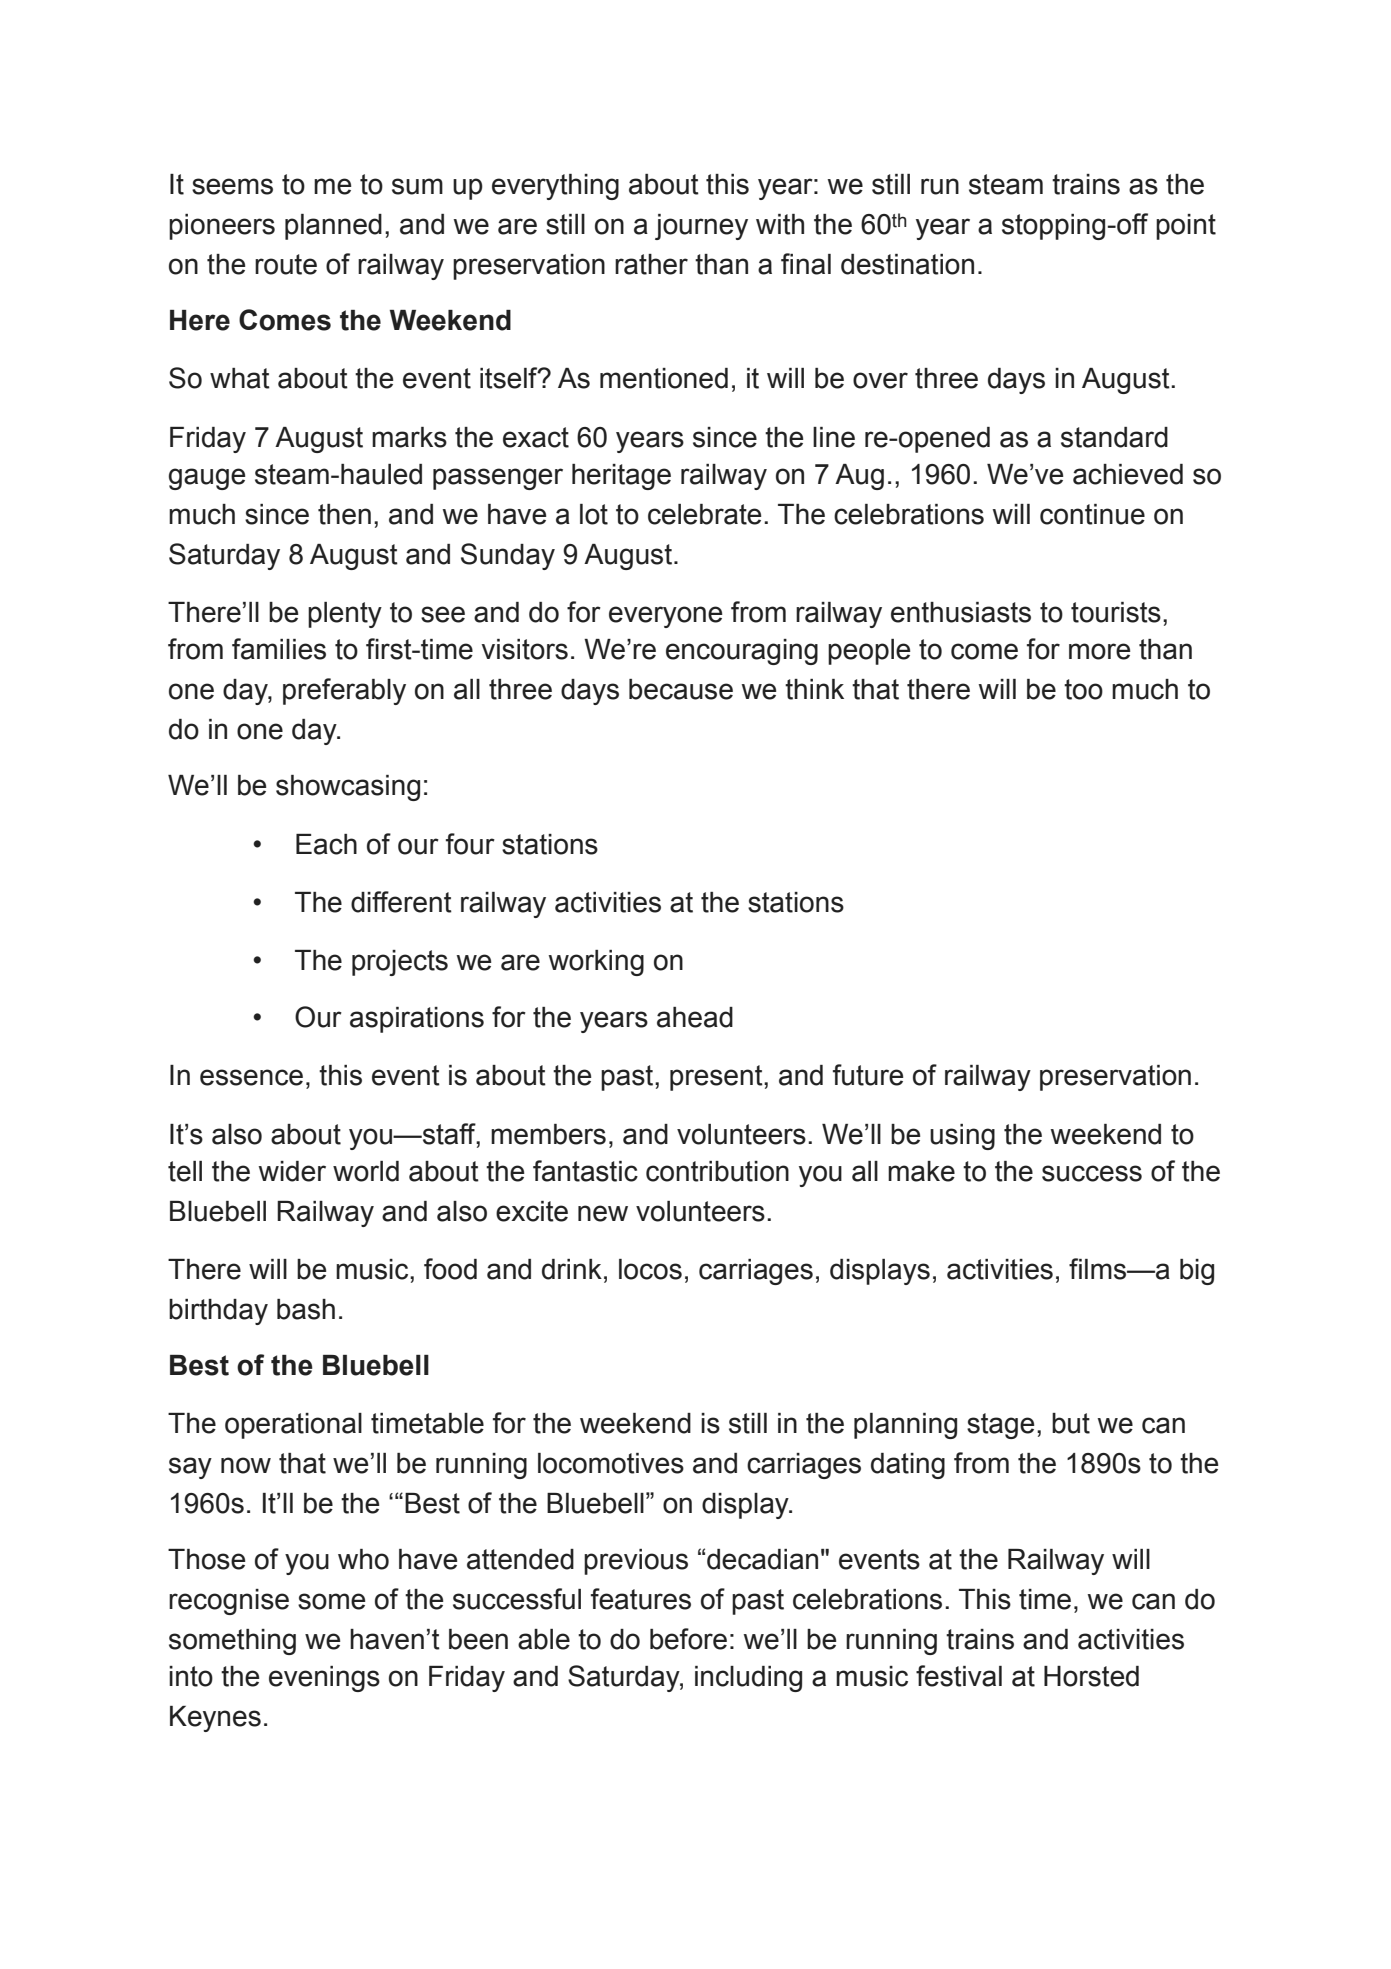 This screenshot has height=1969, width=1391. I want to click on too, so click(1083, 689).
